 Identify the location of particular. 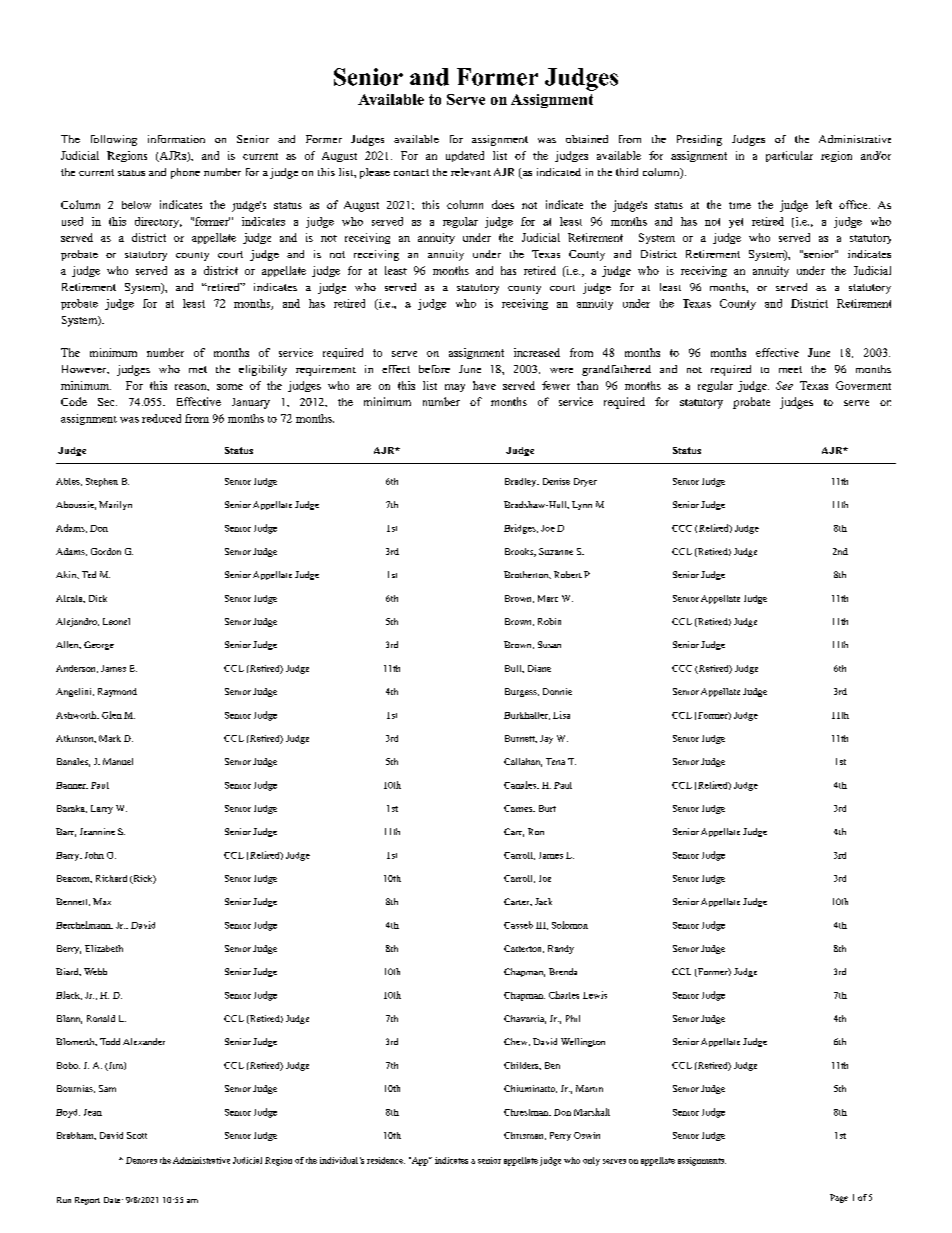
(789, 156).
